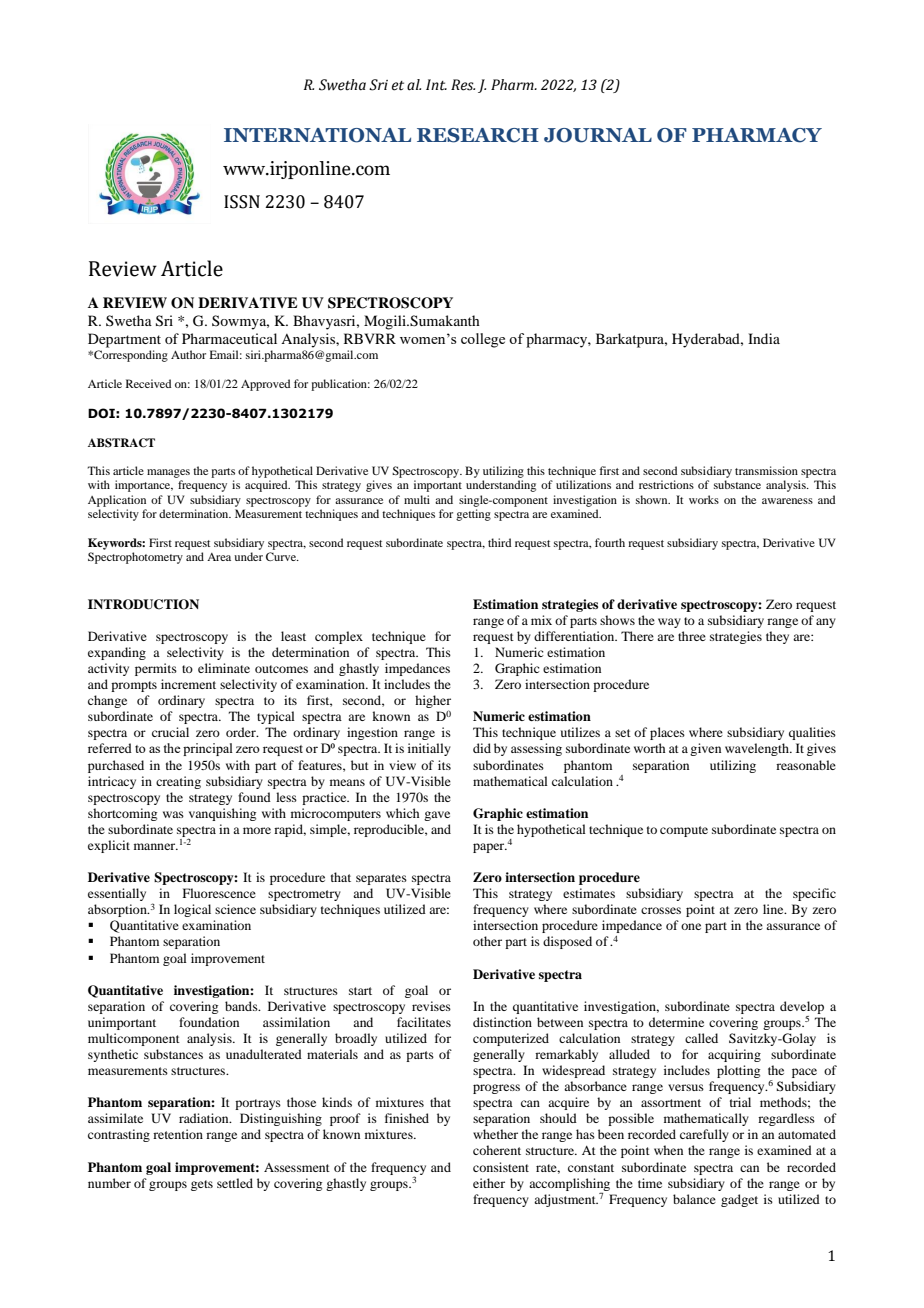 The image size is (924, 1308). Describe the element at coordinates (777, 637) in the screenshot. I see `they` at that location.
